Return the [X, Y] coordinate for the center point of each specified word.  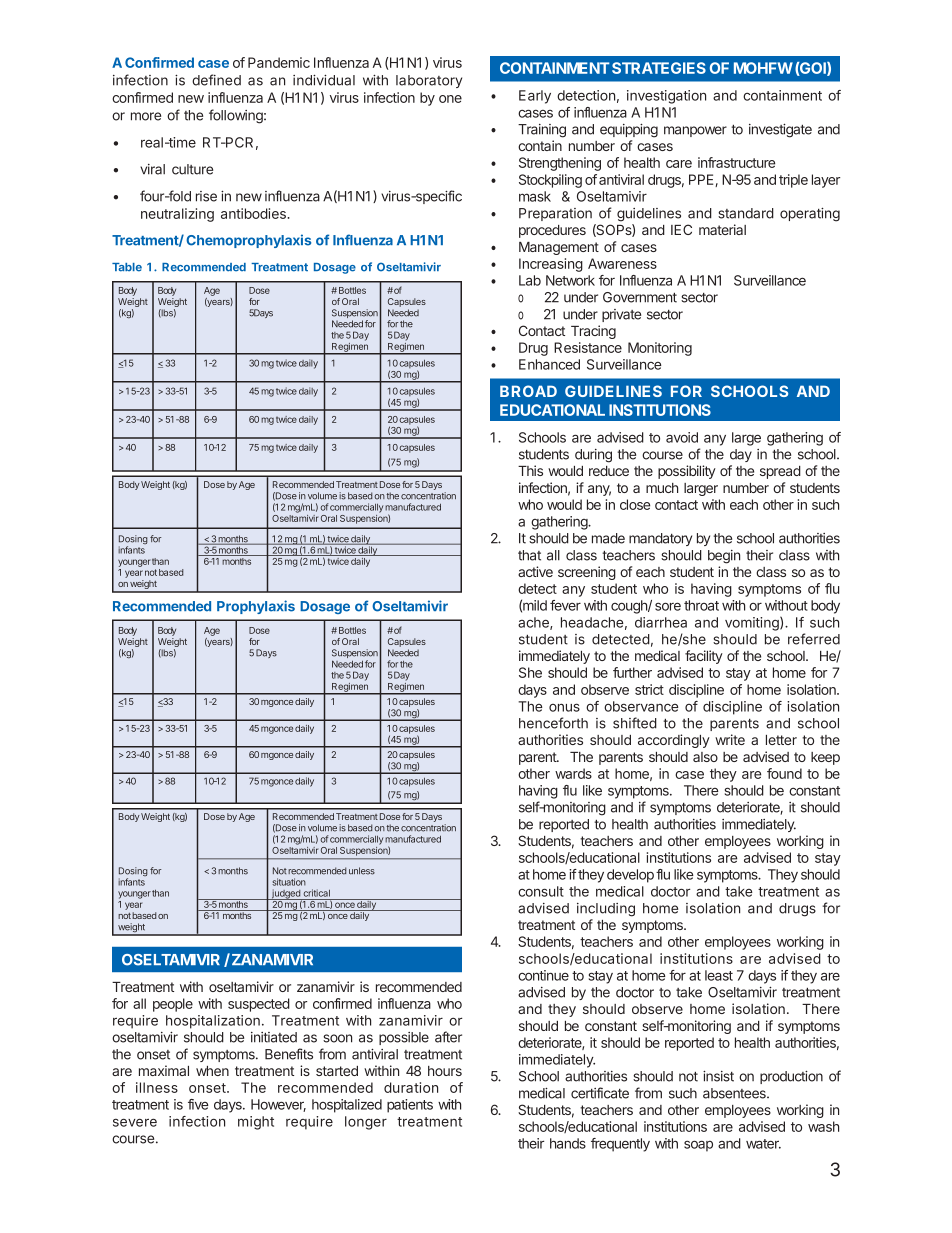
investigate [780, 131]
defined [216, 80]
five [198, 1104]
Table [127, 267]
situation [289, 882]
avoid [682, 437]
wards [573, 773]
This [530, 470]
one [450, 99]
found [784, 773]
